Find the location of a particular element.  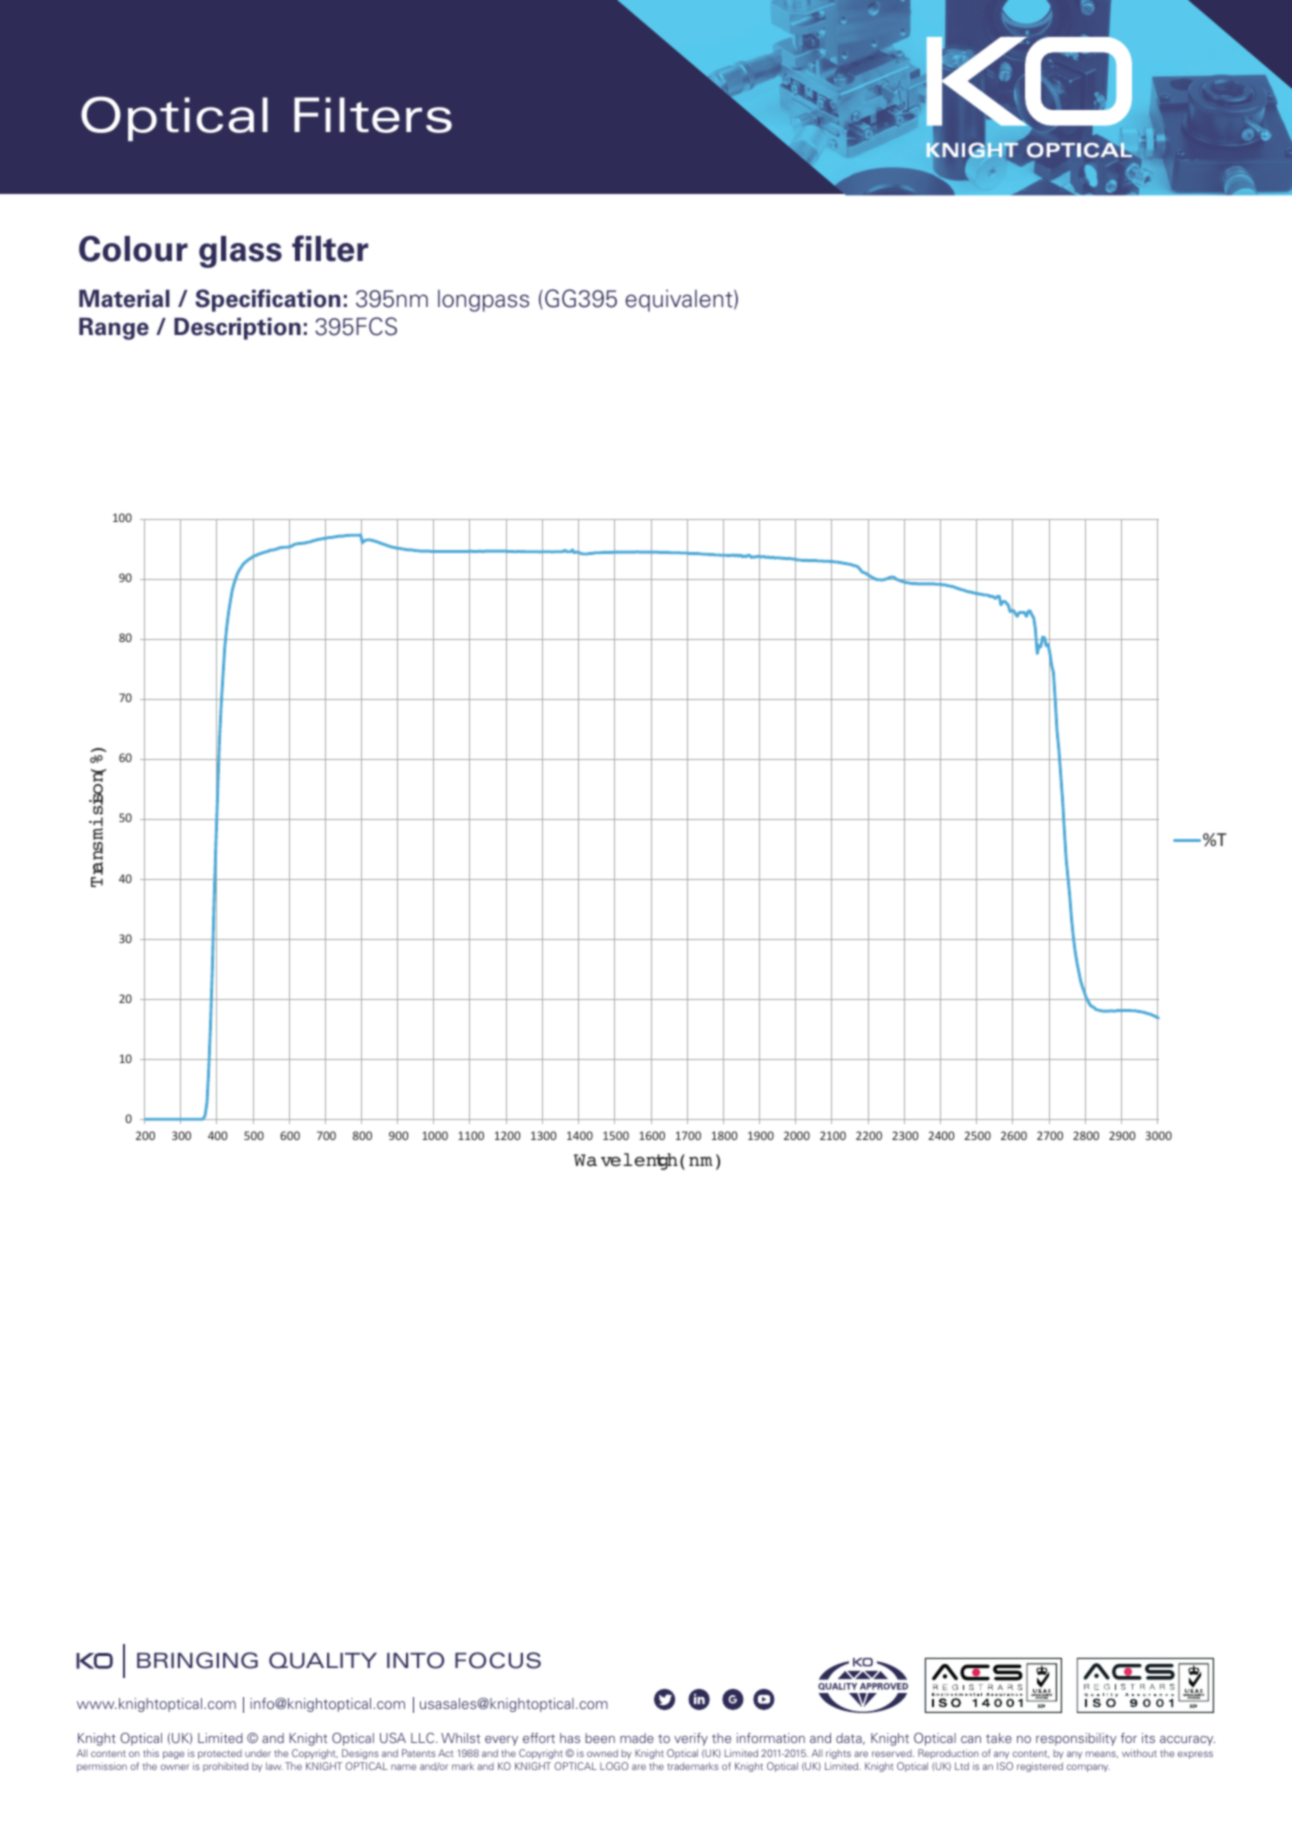

FOCUS is located at coordinates (498, 1660).
